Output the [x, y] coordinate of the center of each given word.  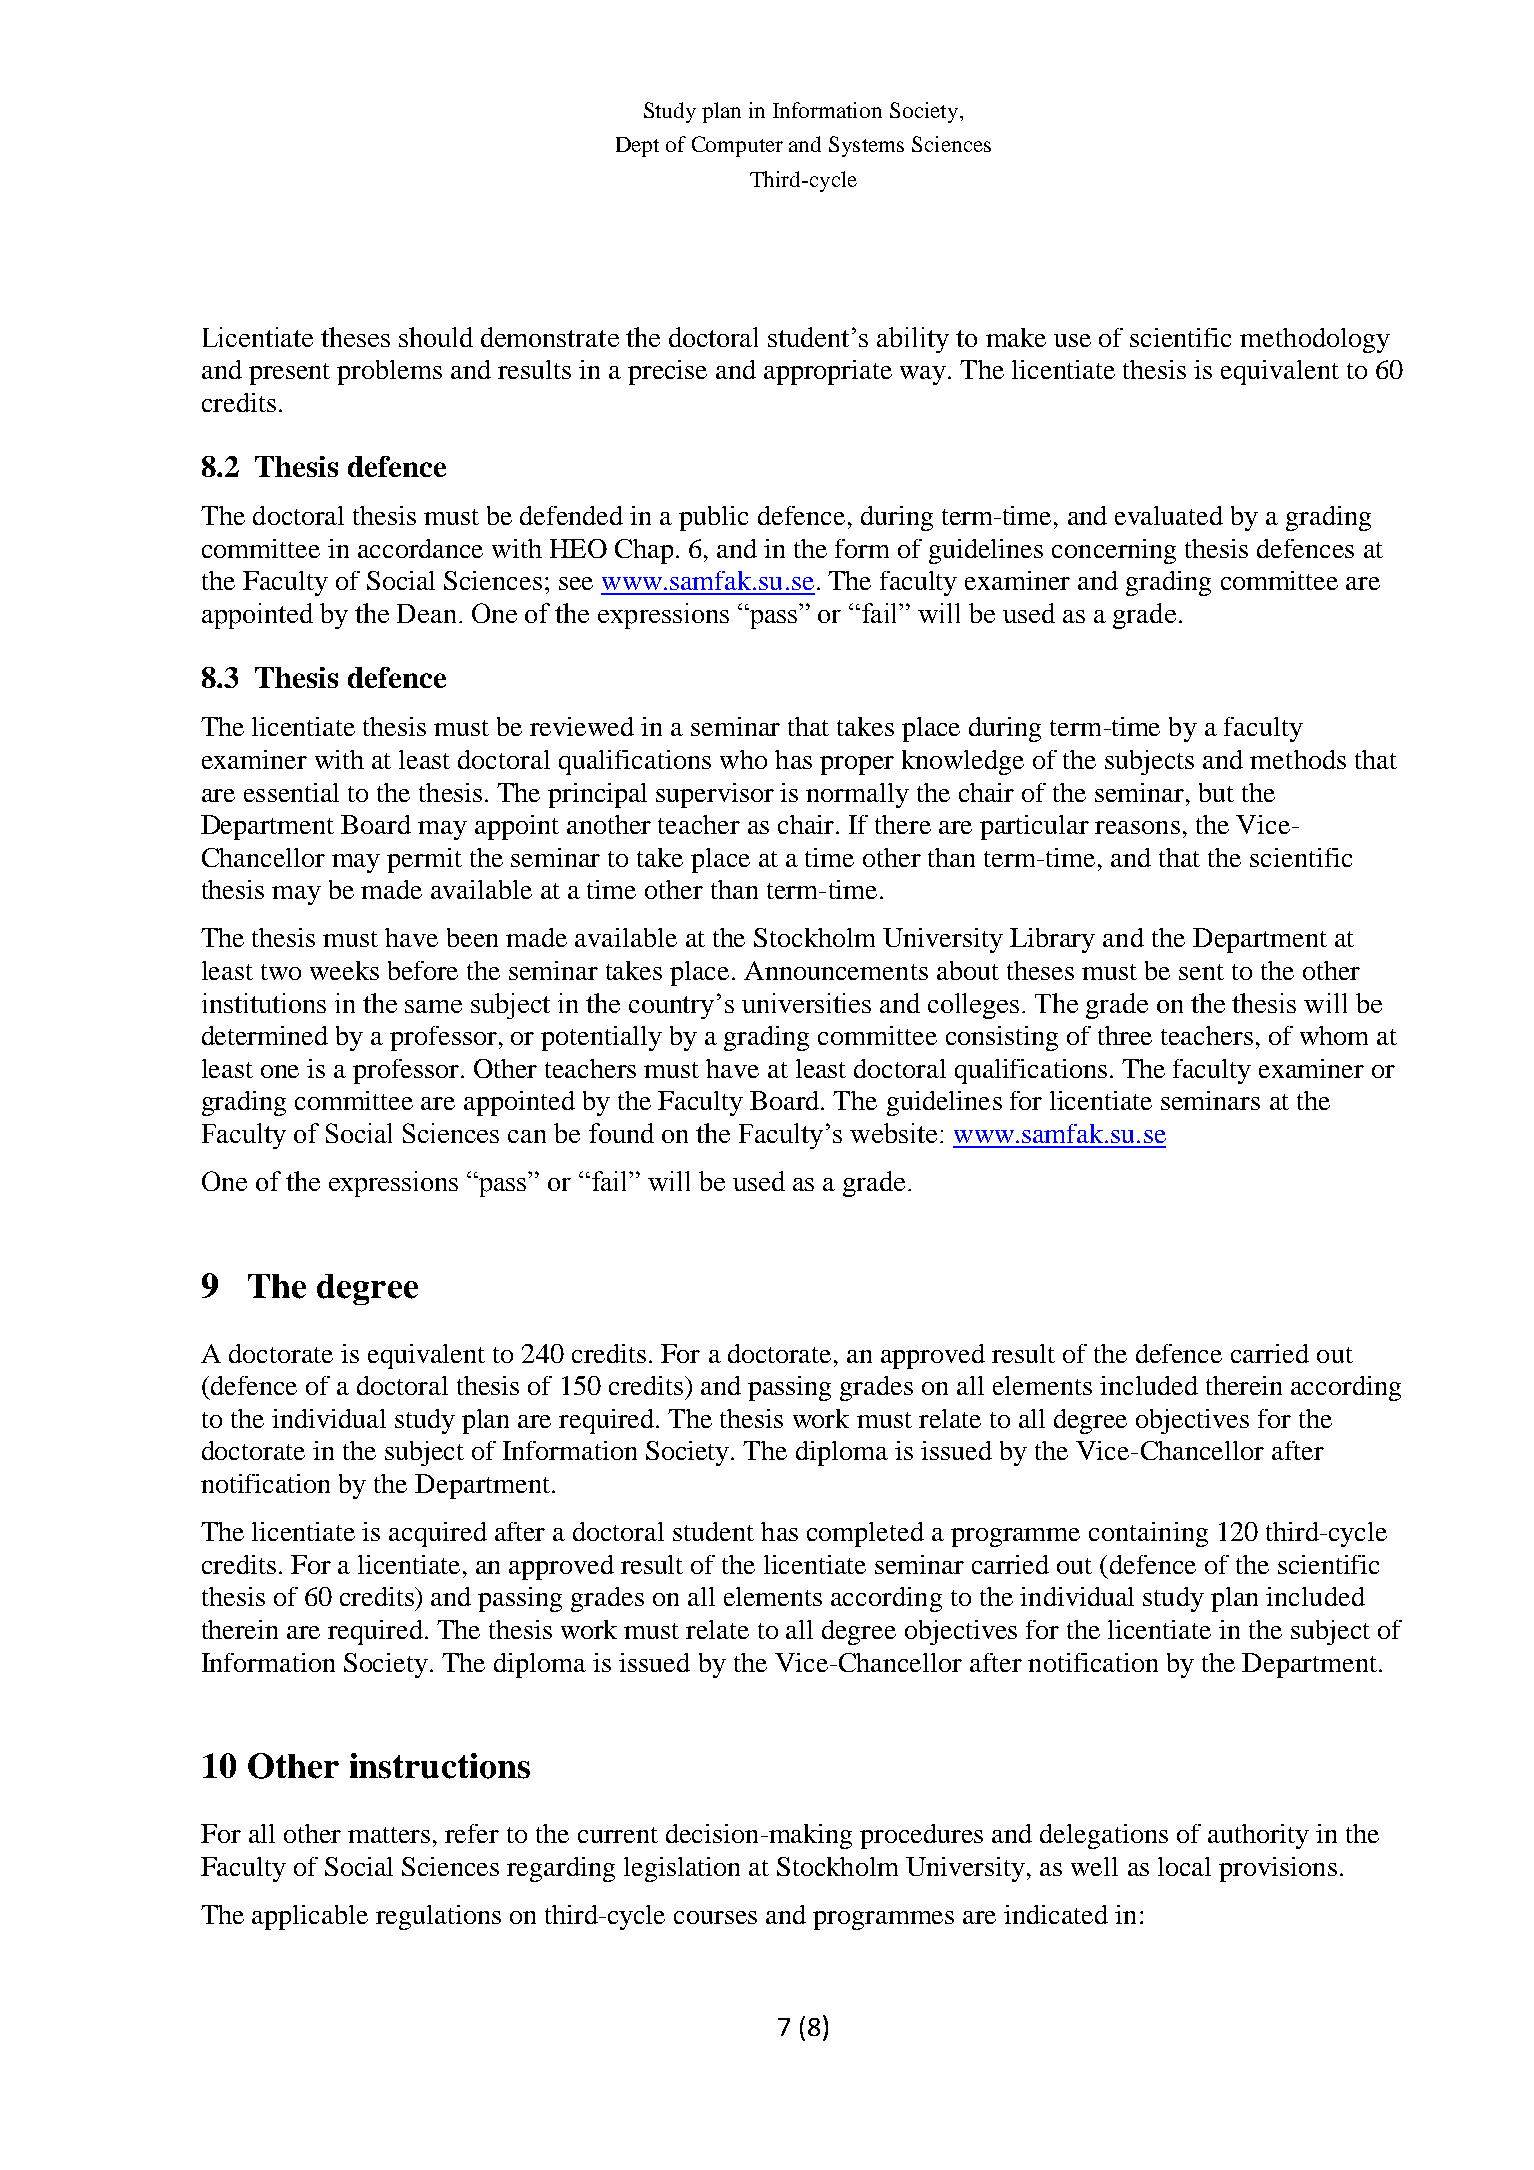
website [893, 1133]
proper [857, 765]
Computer [737, 146]
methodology [1315, 340]
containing [1148, 1534]
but [1216, 792]
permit [424, 860]
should [436, 337]
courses [715, 1917]
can [527, 1136]
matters [389, 1835]
